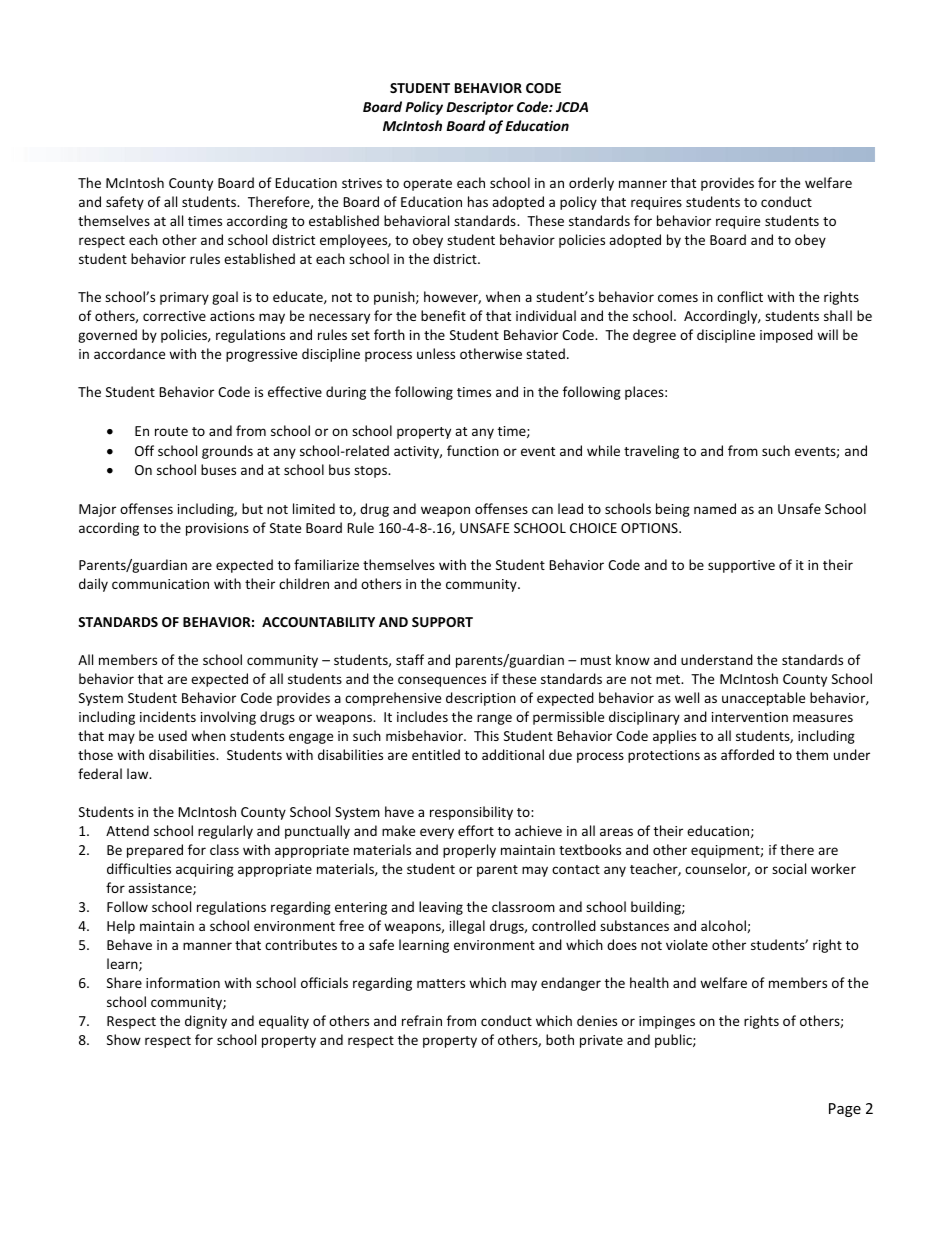  Describe the element at coordinates (591, 184) in the document. I see `orderly` at that location.
